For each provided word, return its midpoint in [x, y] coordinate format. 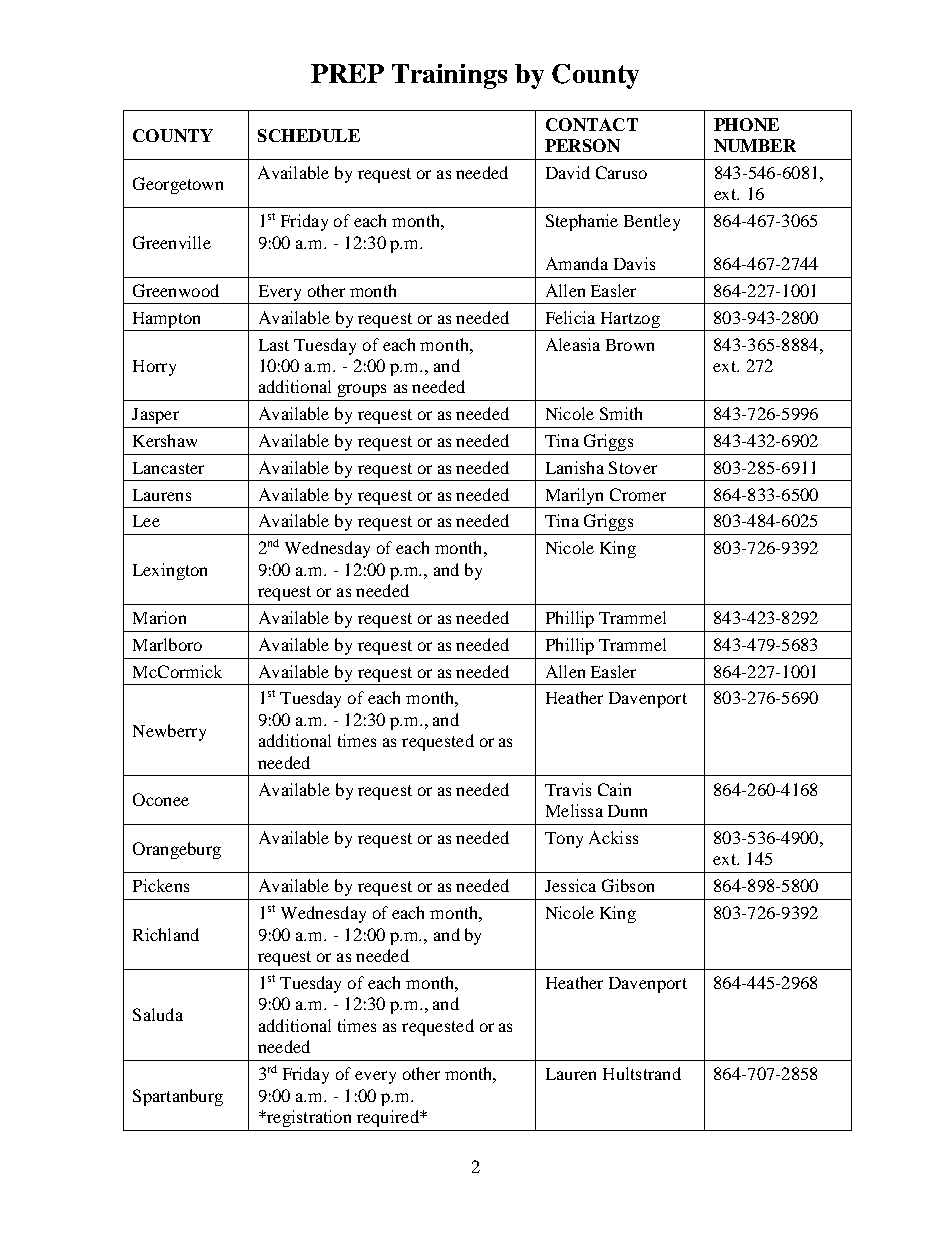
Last [274, 345]
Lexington [170, 571]
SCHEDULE [309, 135]
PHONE [746, 124]
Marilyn [574, 496]
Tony [564, 840]
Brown [630, 345]
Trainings [449, 76]
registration [308, 1118]
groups [362, 390]
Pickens [161, 885]
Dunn [627, 811]
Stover [633, 467]
